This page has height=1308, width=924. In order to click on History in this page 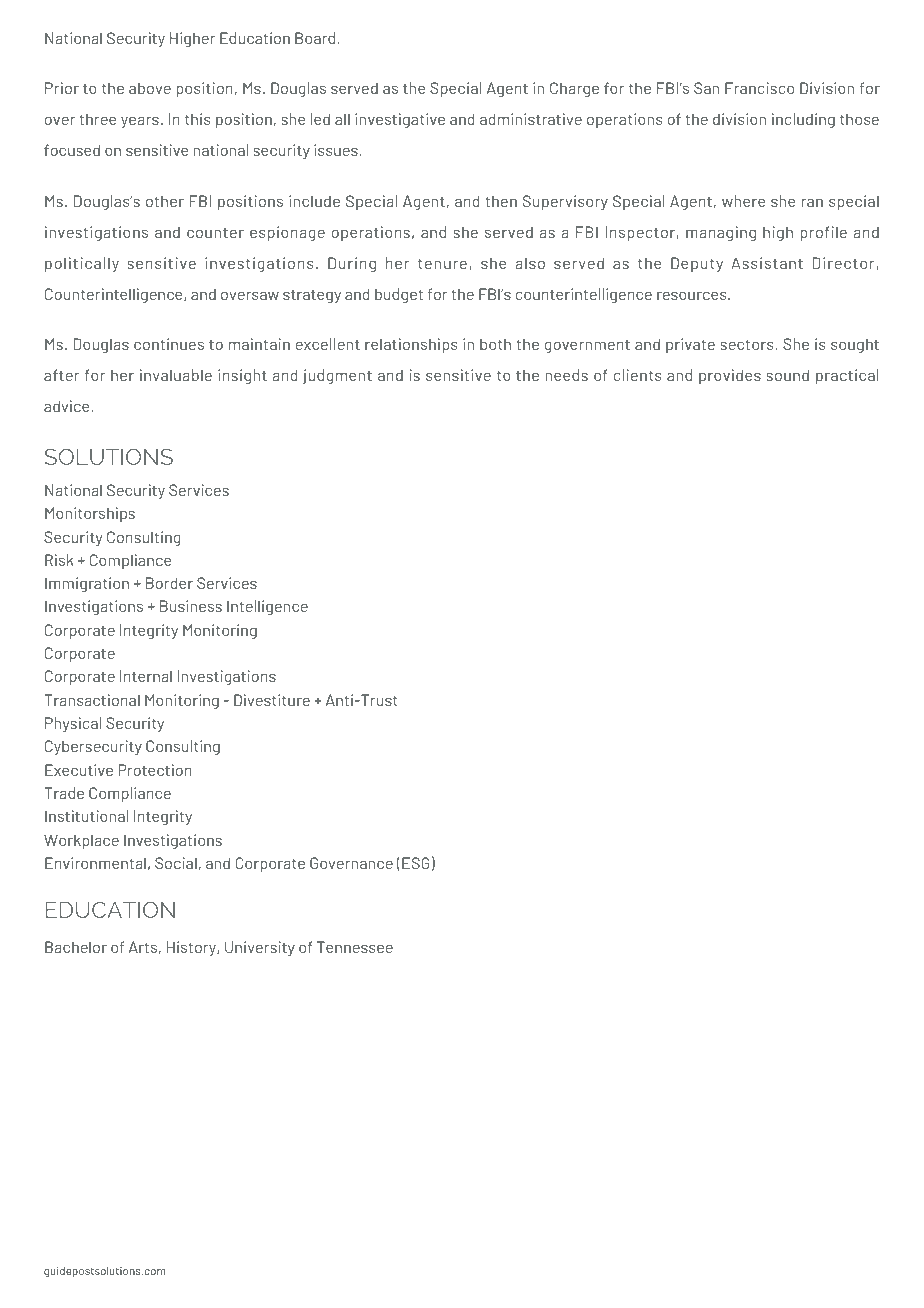, I will do `click(192, 948)`.
